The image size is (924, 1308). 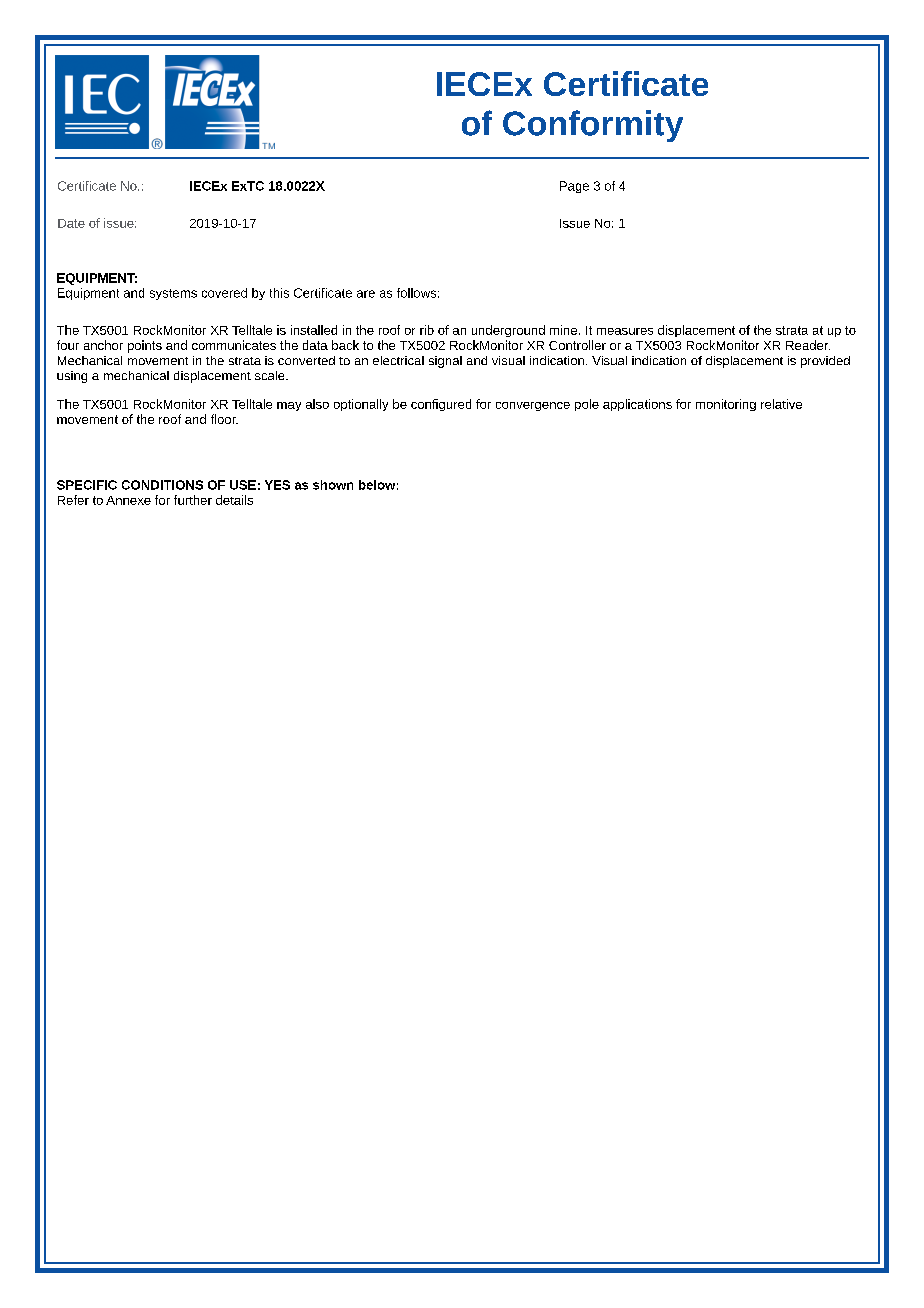 What do you see at coordinates (625, 331) in the page?
I see `measures` at bounding box center [625, 331].
